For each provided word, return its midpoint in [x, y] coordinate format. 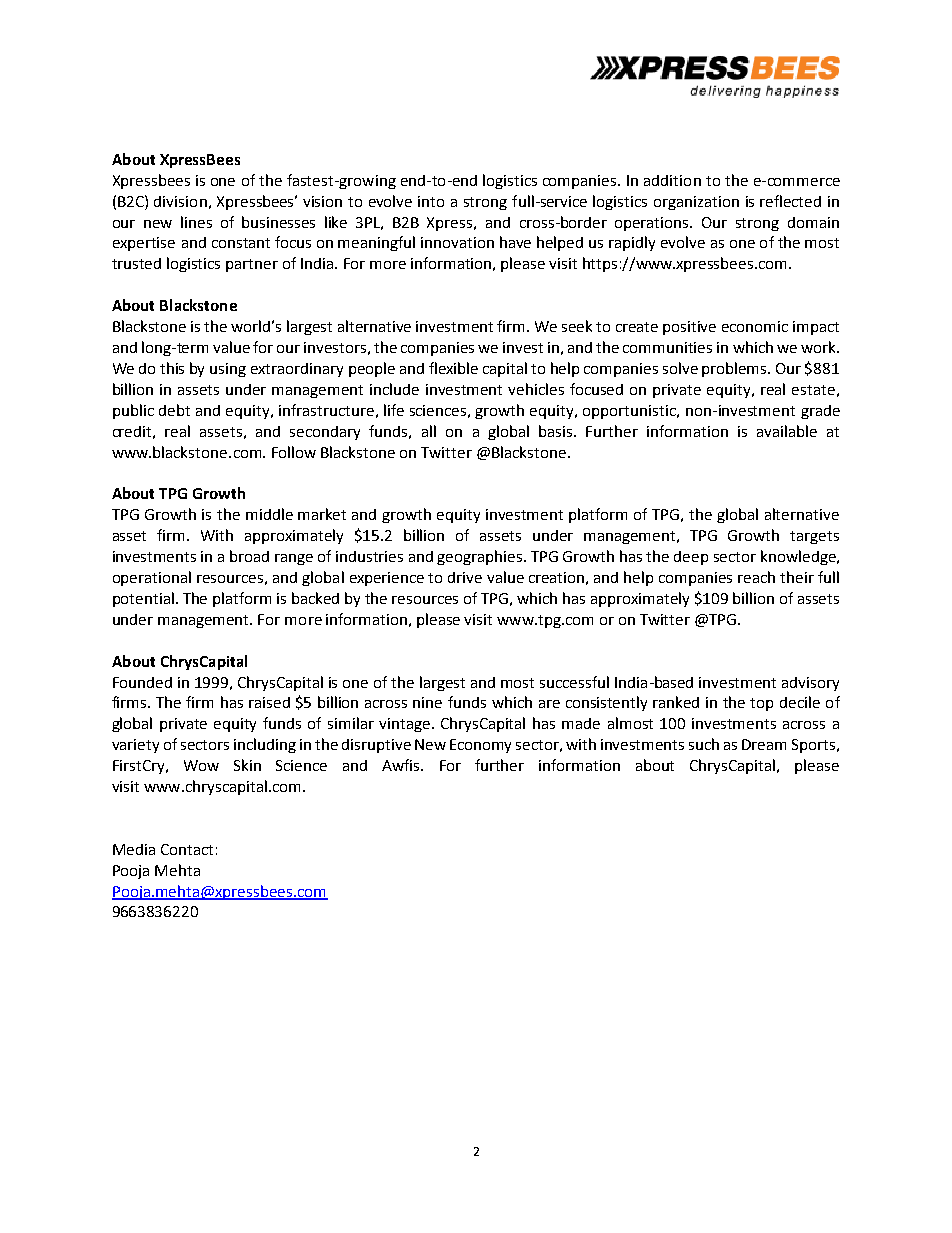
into [431, 201]
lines [196, 222]
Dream [764, 744]
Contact [187, 849]
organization [696, 203]
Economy [480, 746]
